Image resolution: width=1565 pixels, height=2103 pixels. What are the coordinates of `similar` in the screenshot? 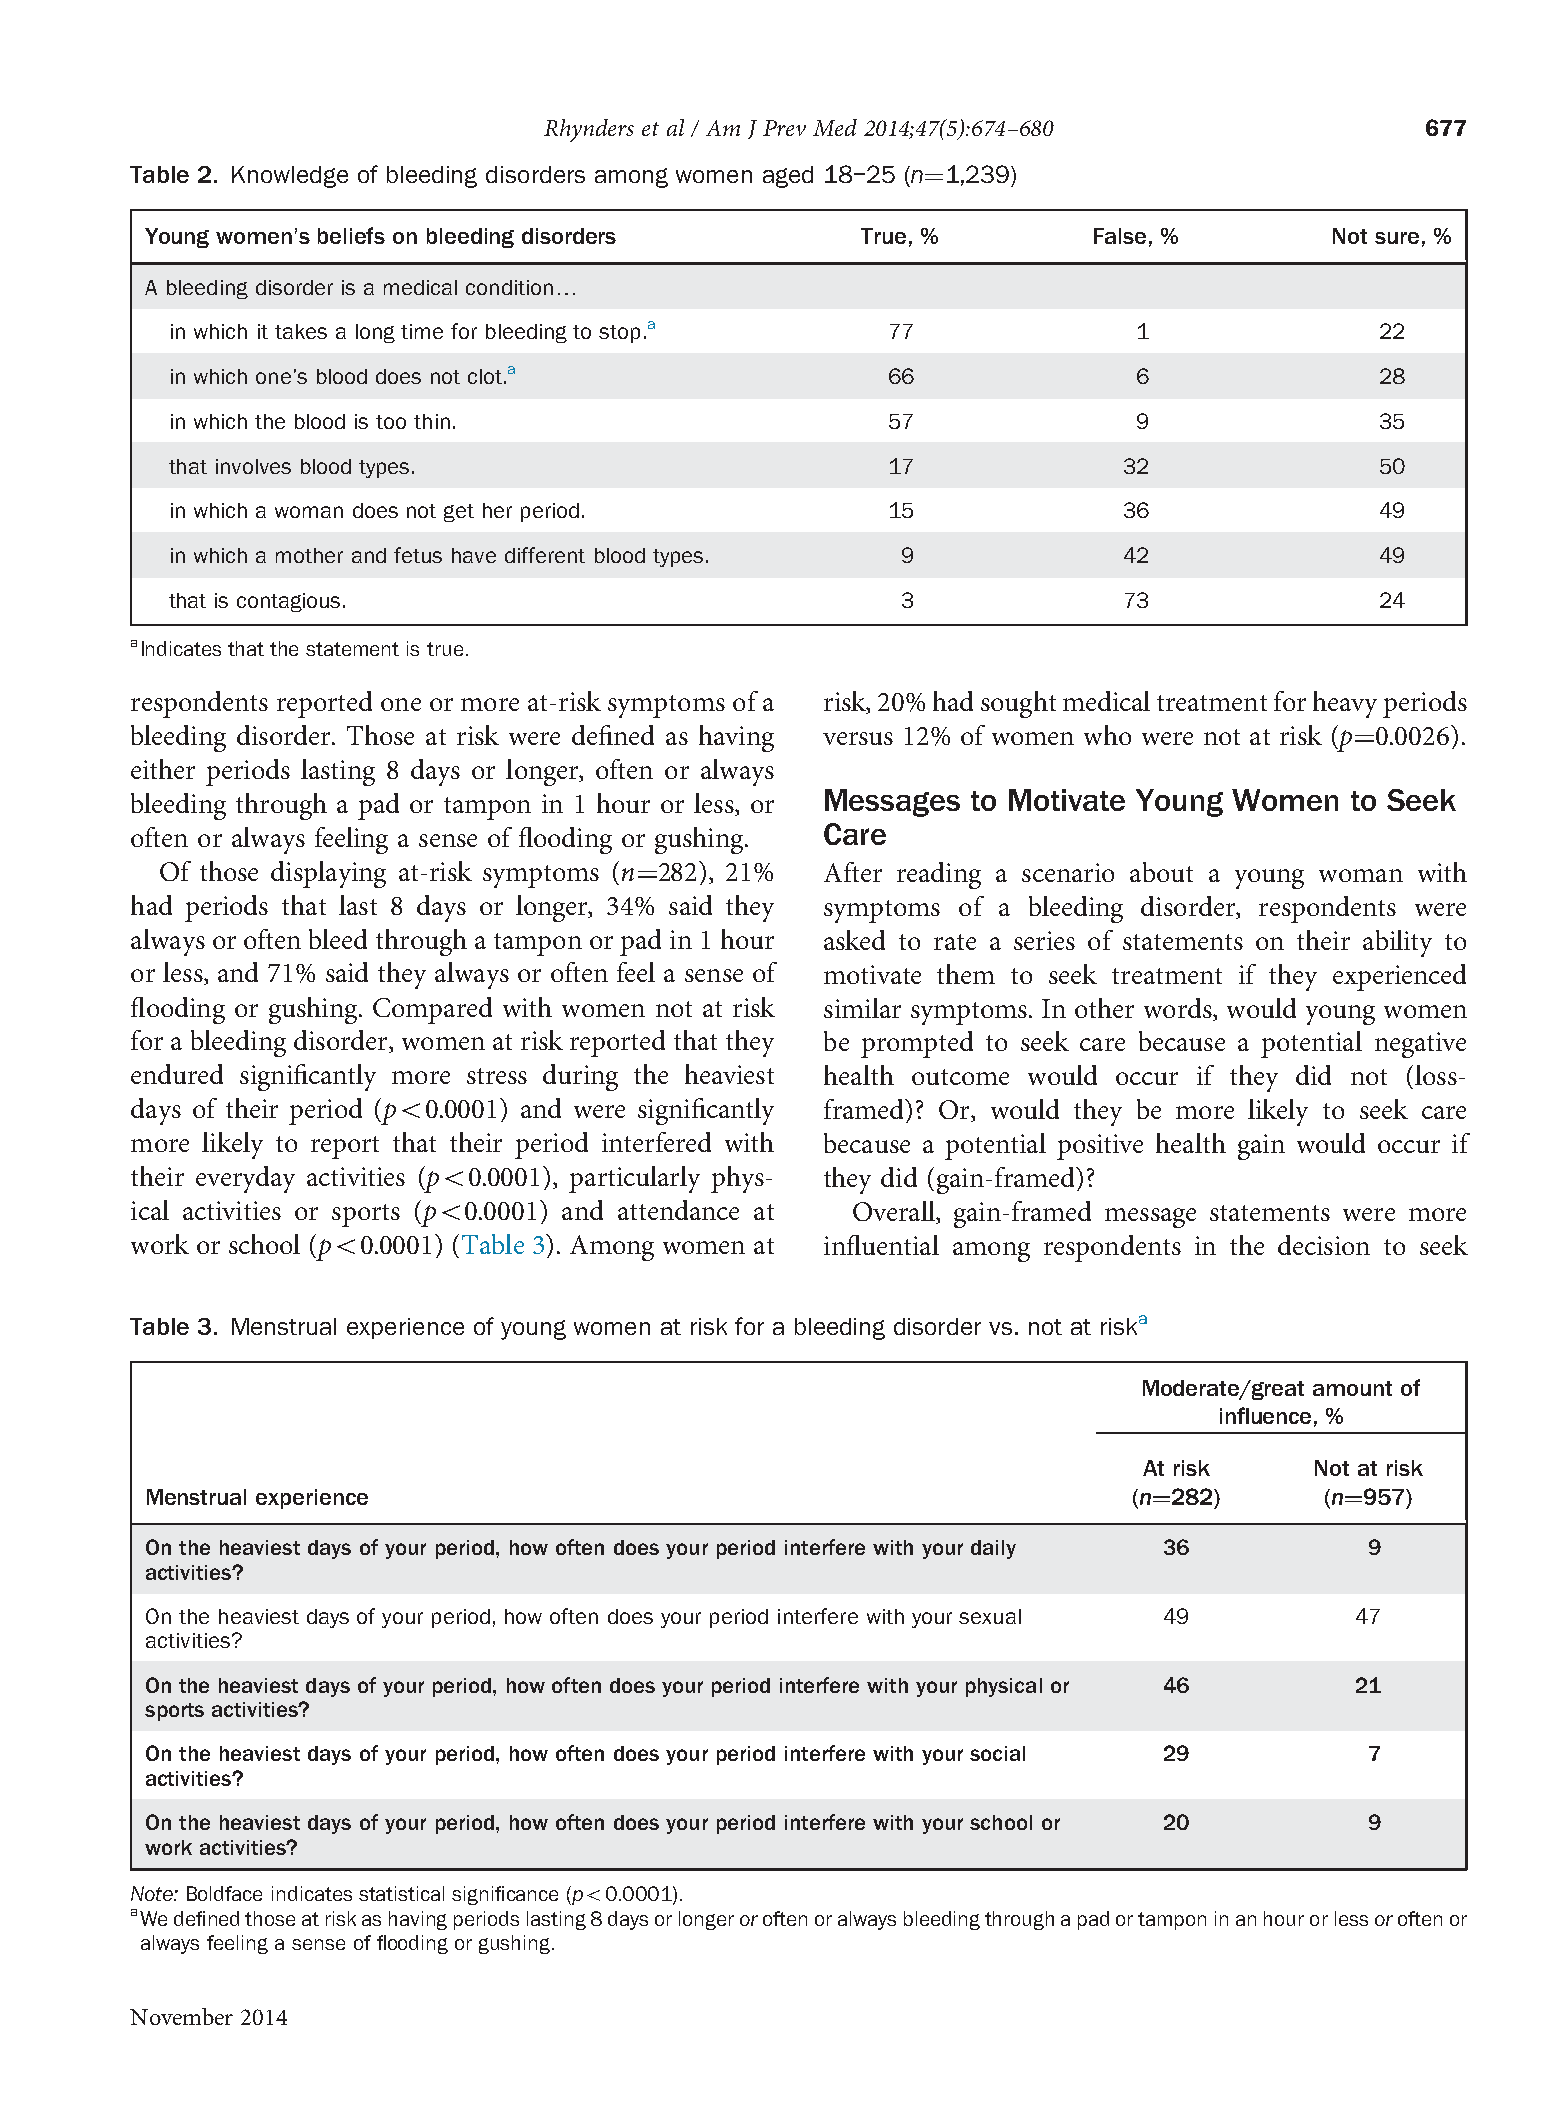 It's located at (862, 1008).
